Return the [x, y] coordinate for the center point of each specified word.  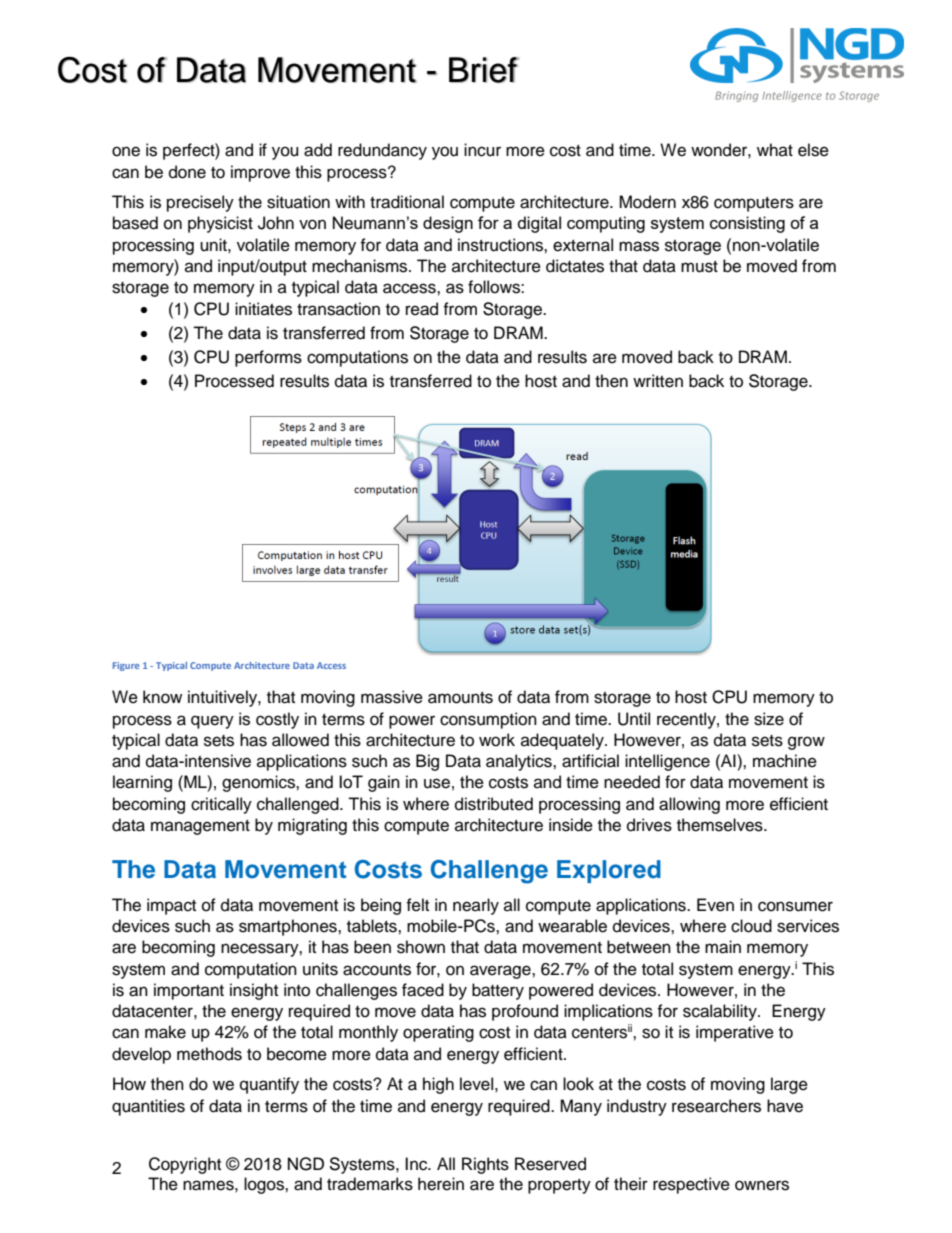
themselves [721, 825]
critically [221, 805]
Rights [485, 1165]
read [422, 309]
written [658, 381]
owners [762, 1185]
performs [268, 358]
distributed [494, 804]
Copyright [185, 1165]
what [775, 149]
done [187, 172]
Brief [484, 70]
